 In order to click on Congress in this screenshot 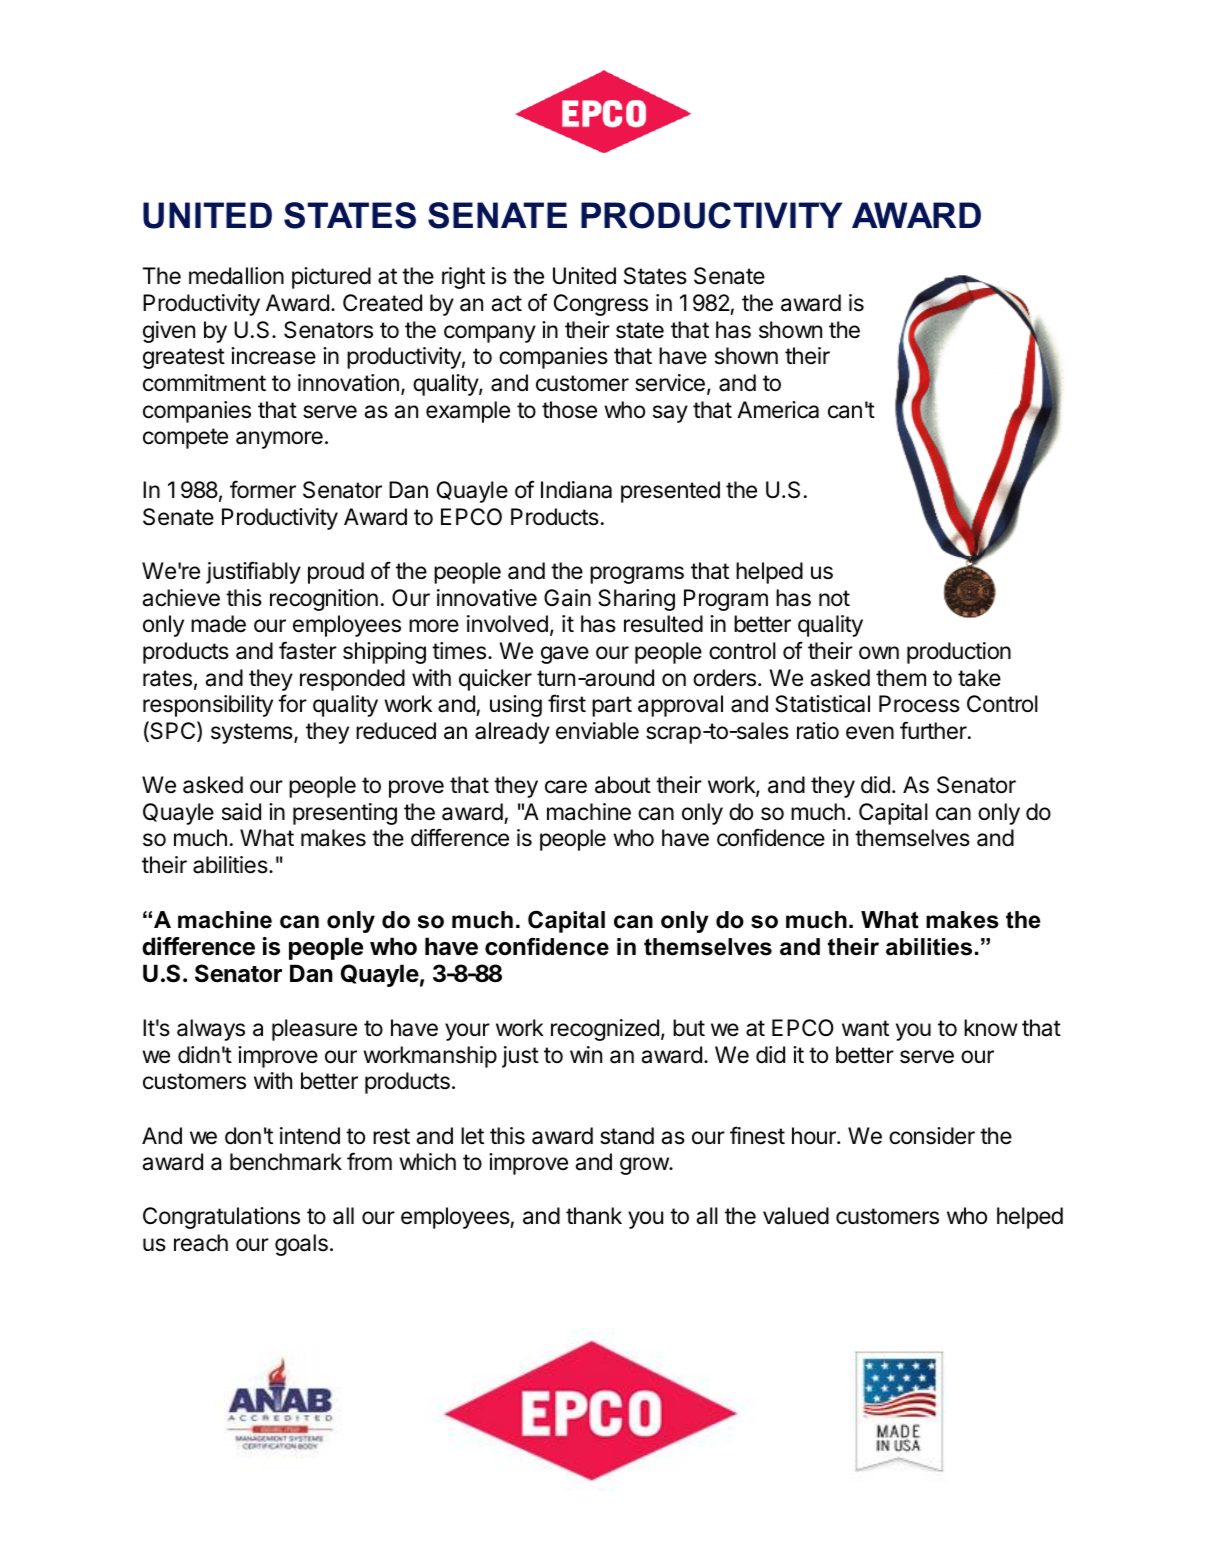, I will do `click(601, 305)`.
